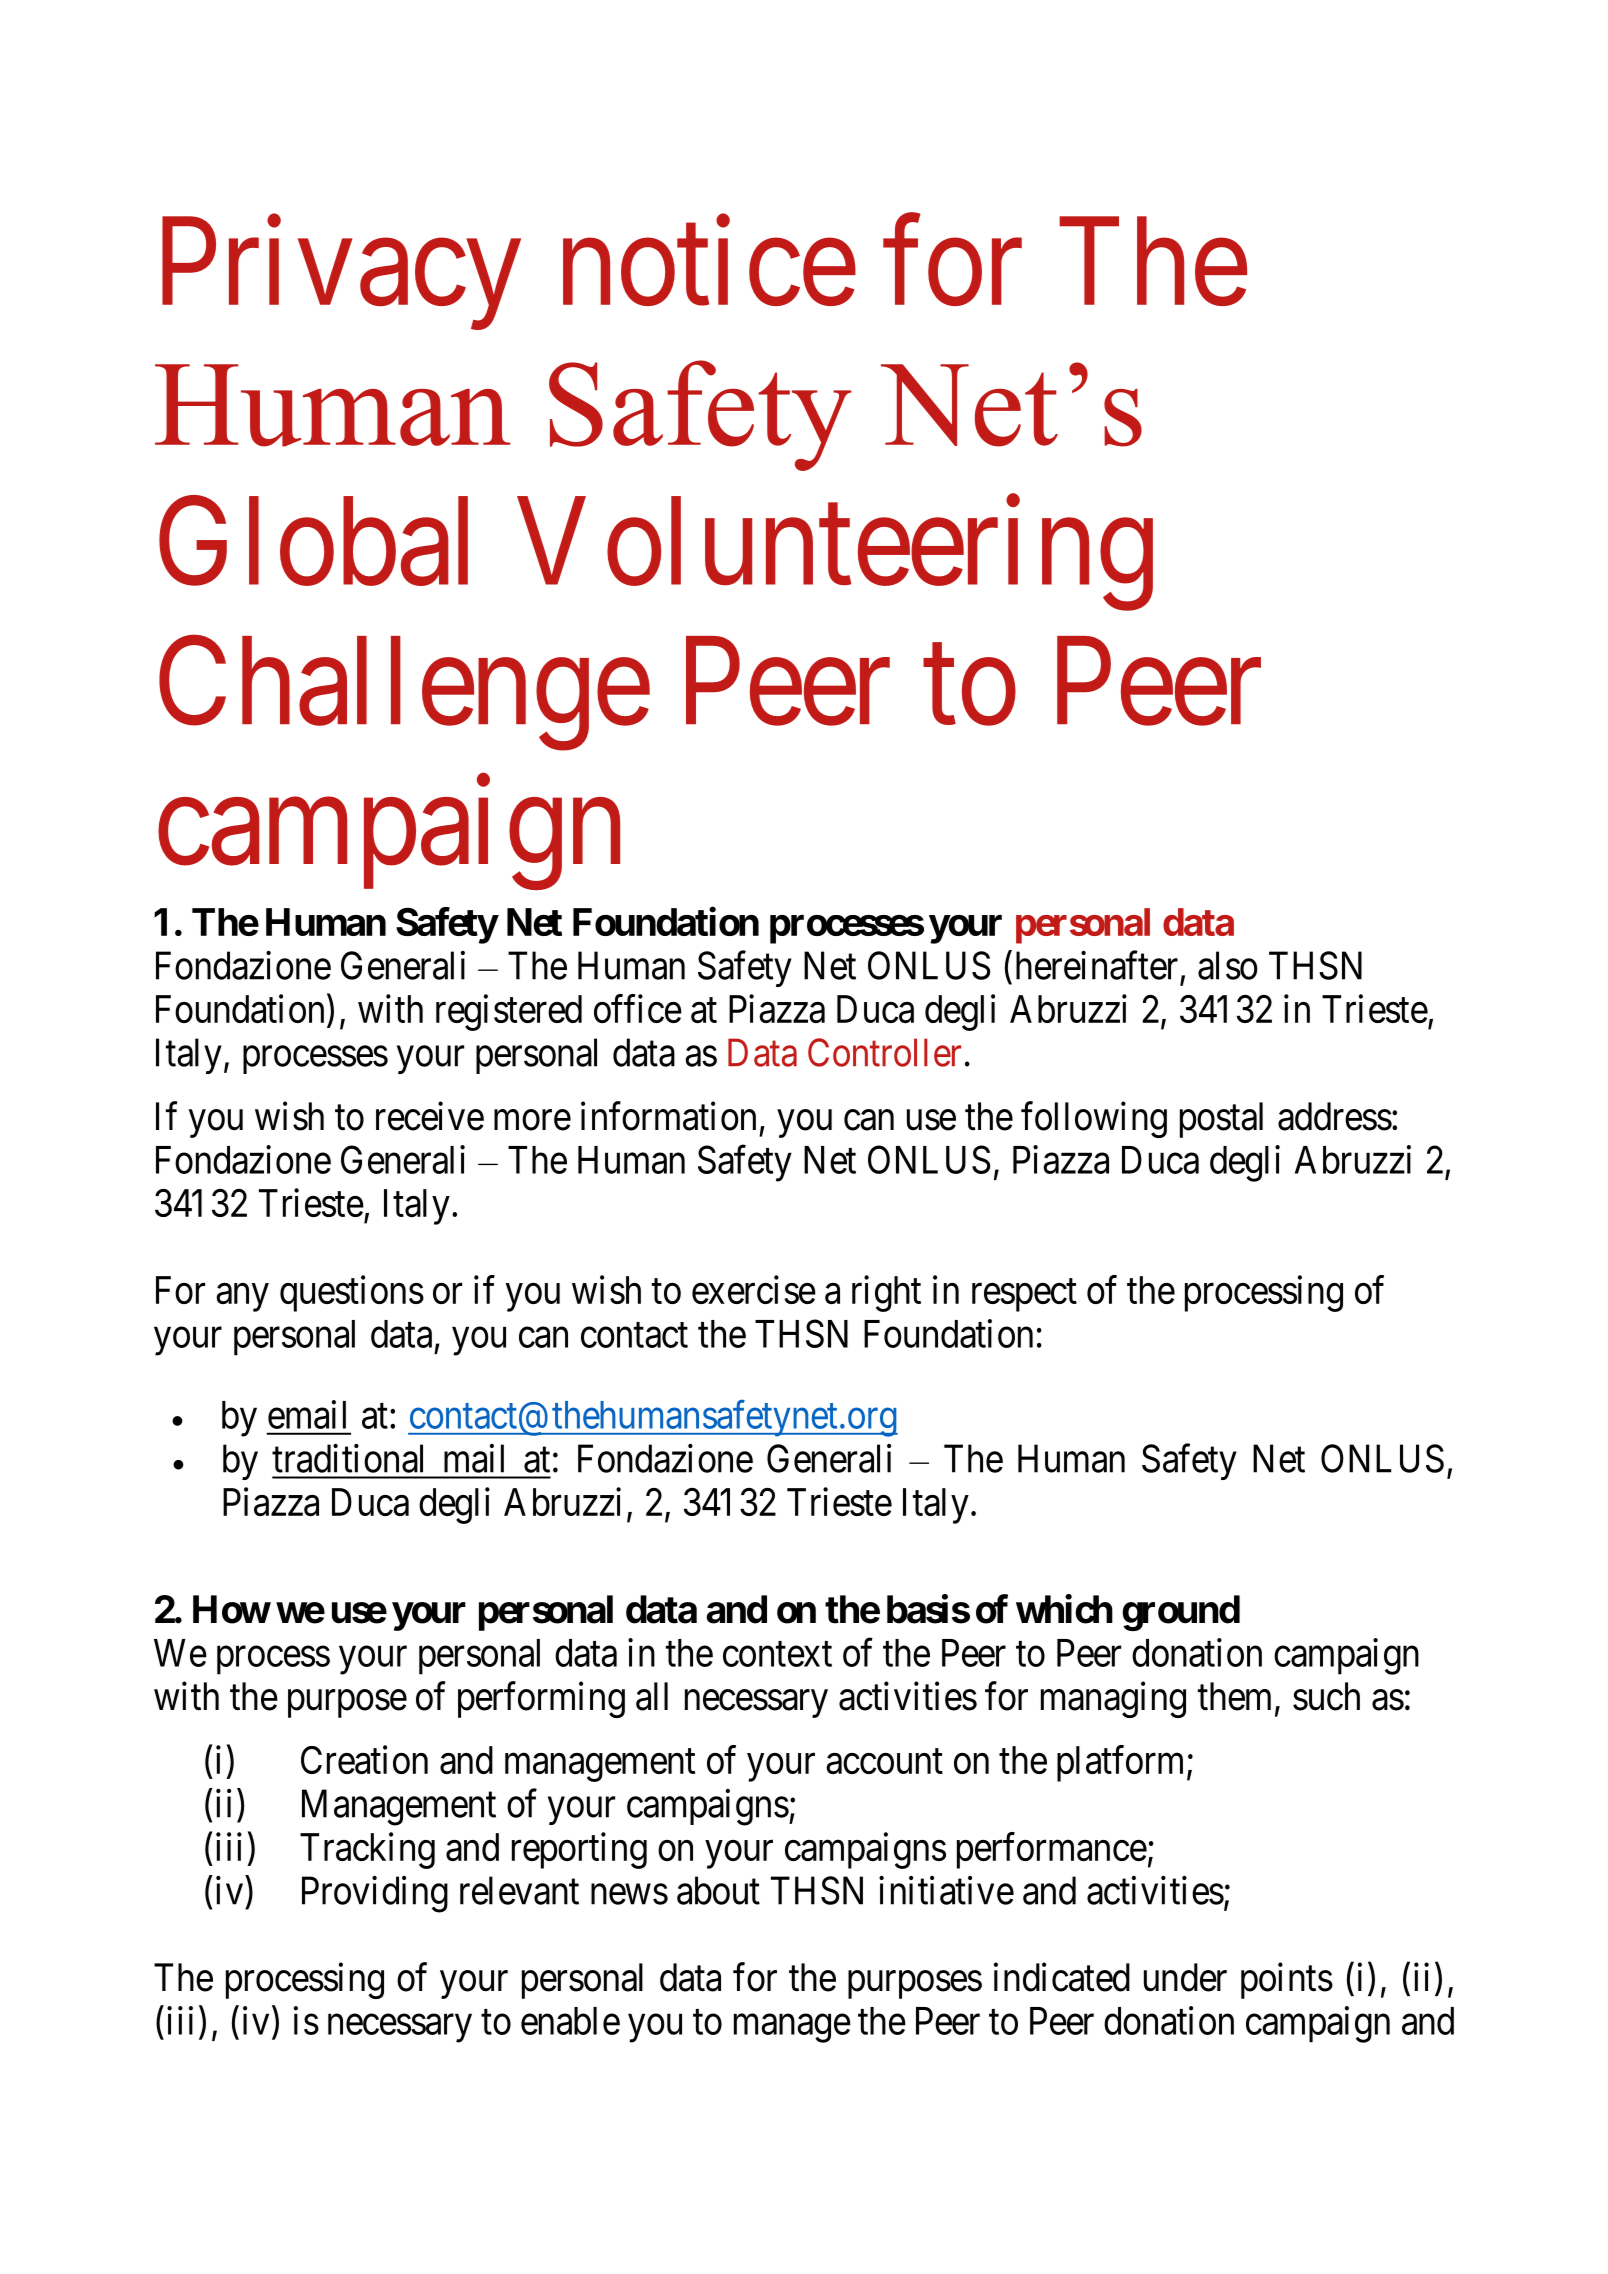 This screenshot has width=1608, height=2274. Describe the element at coordinates (1221, 1120) in the screenshot. I see `postal` at that location.
